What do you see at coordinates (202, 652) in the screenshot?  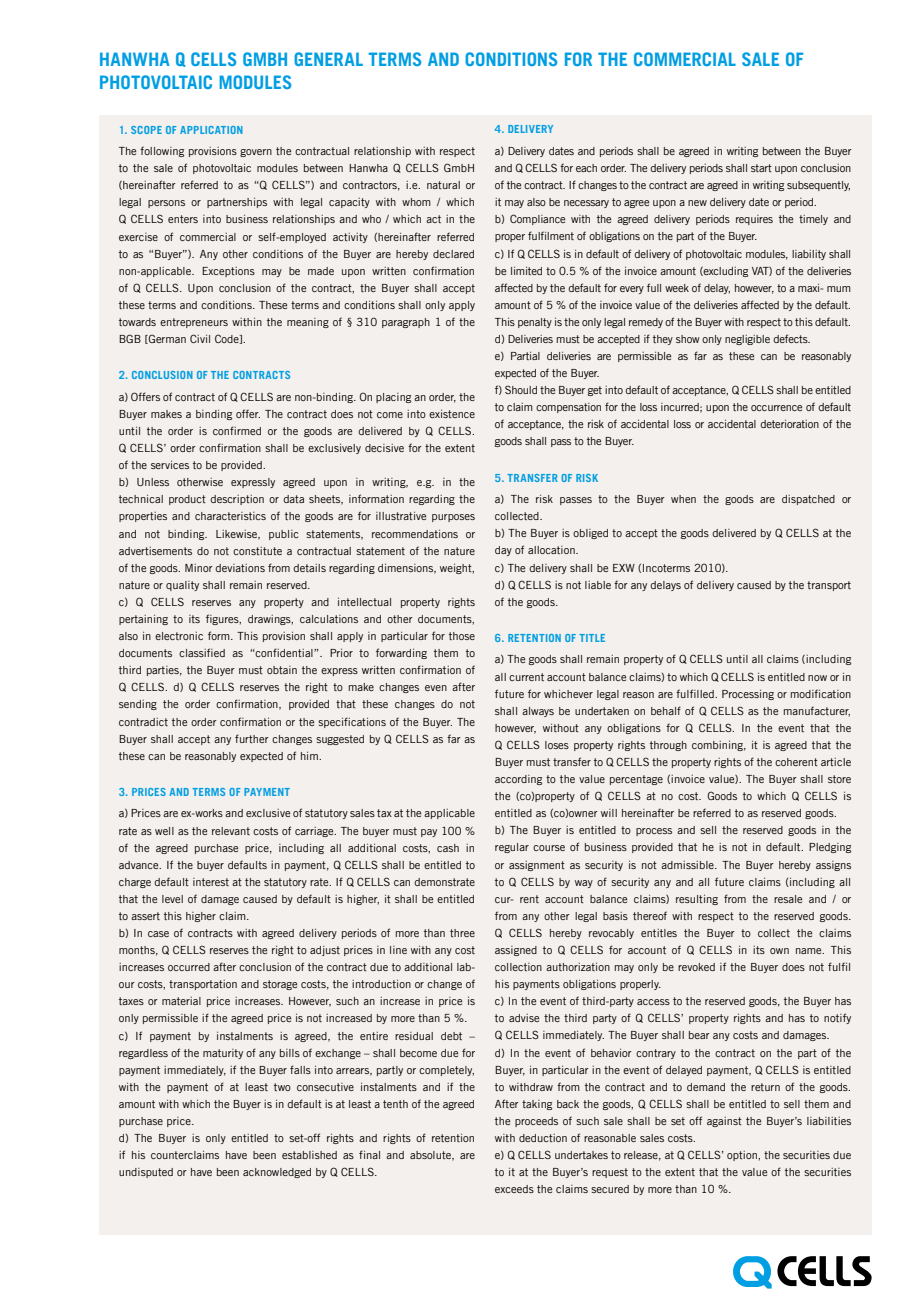 I see `classified` at bounding box center [202, 652].
